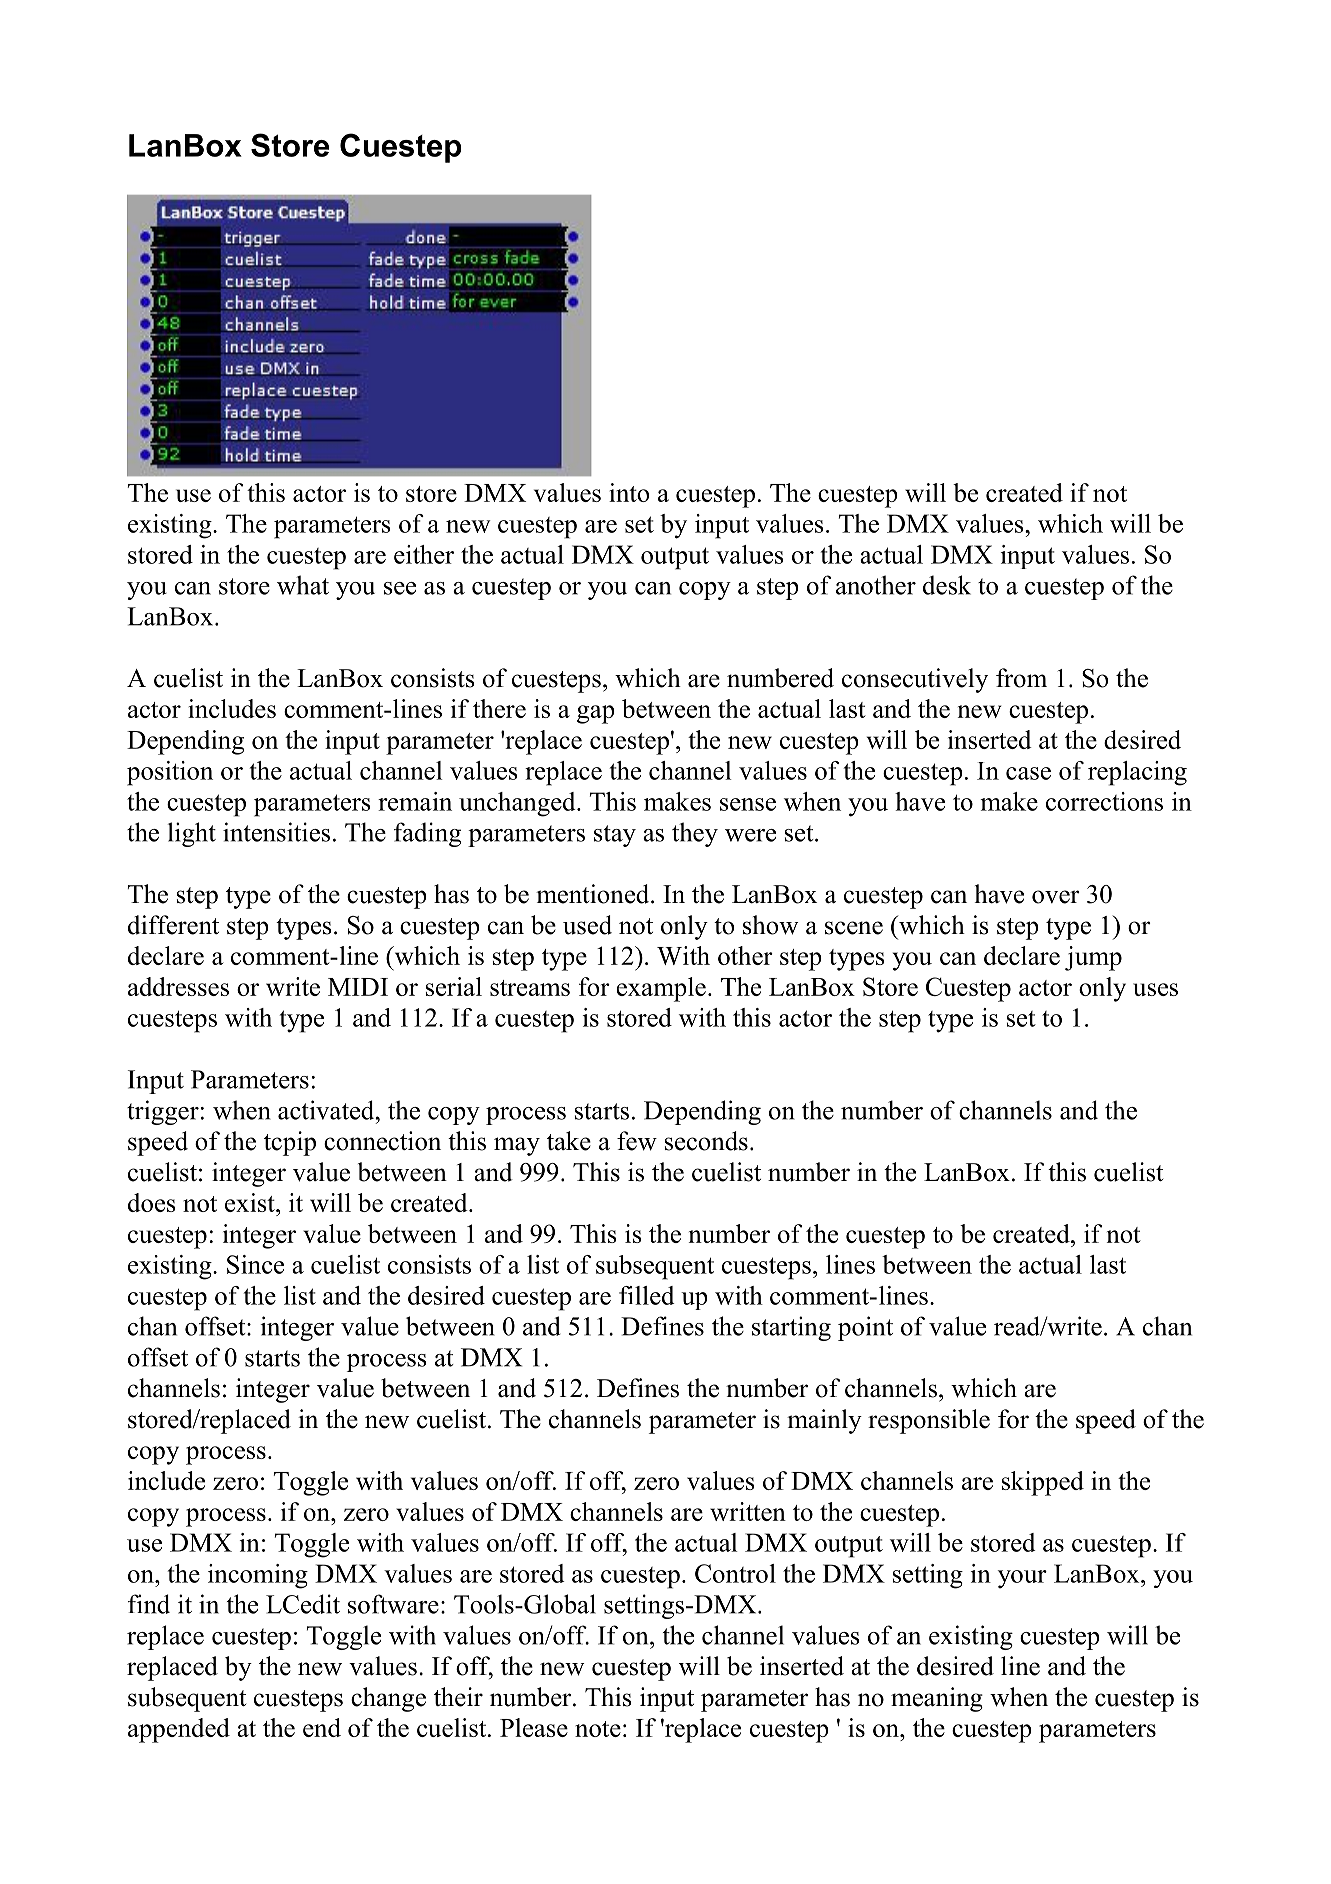  What do you see at coordinates (179, 1730) in the screenshot?
I see `appended` at bounding box center [179, 1730].
